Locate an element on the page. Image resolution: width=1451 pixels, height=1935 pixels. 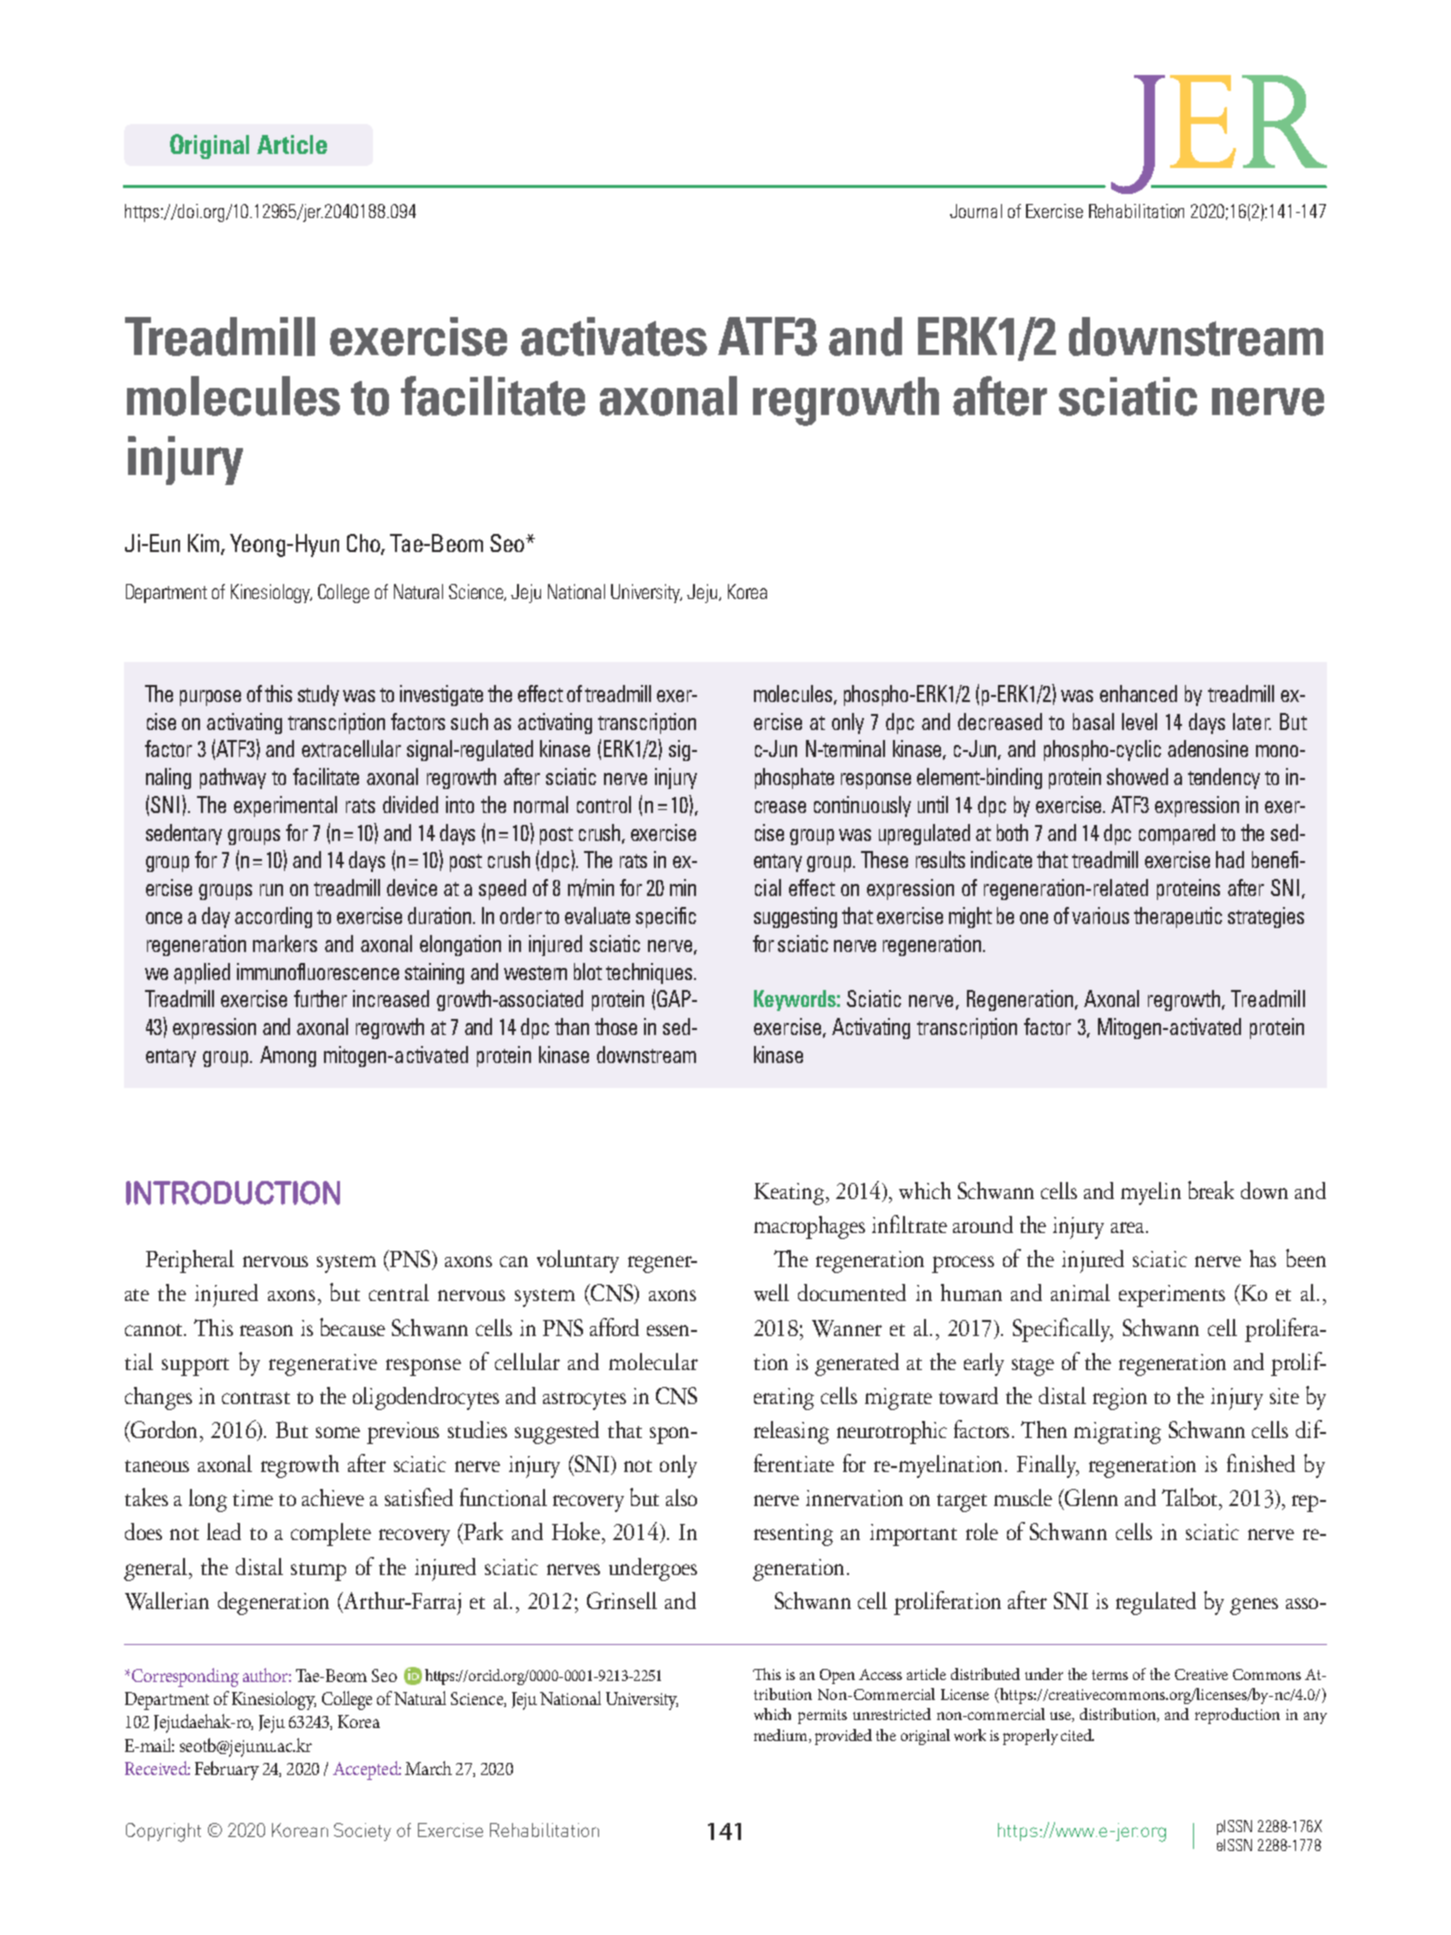
February is located at coordinates (227, 1770).
